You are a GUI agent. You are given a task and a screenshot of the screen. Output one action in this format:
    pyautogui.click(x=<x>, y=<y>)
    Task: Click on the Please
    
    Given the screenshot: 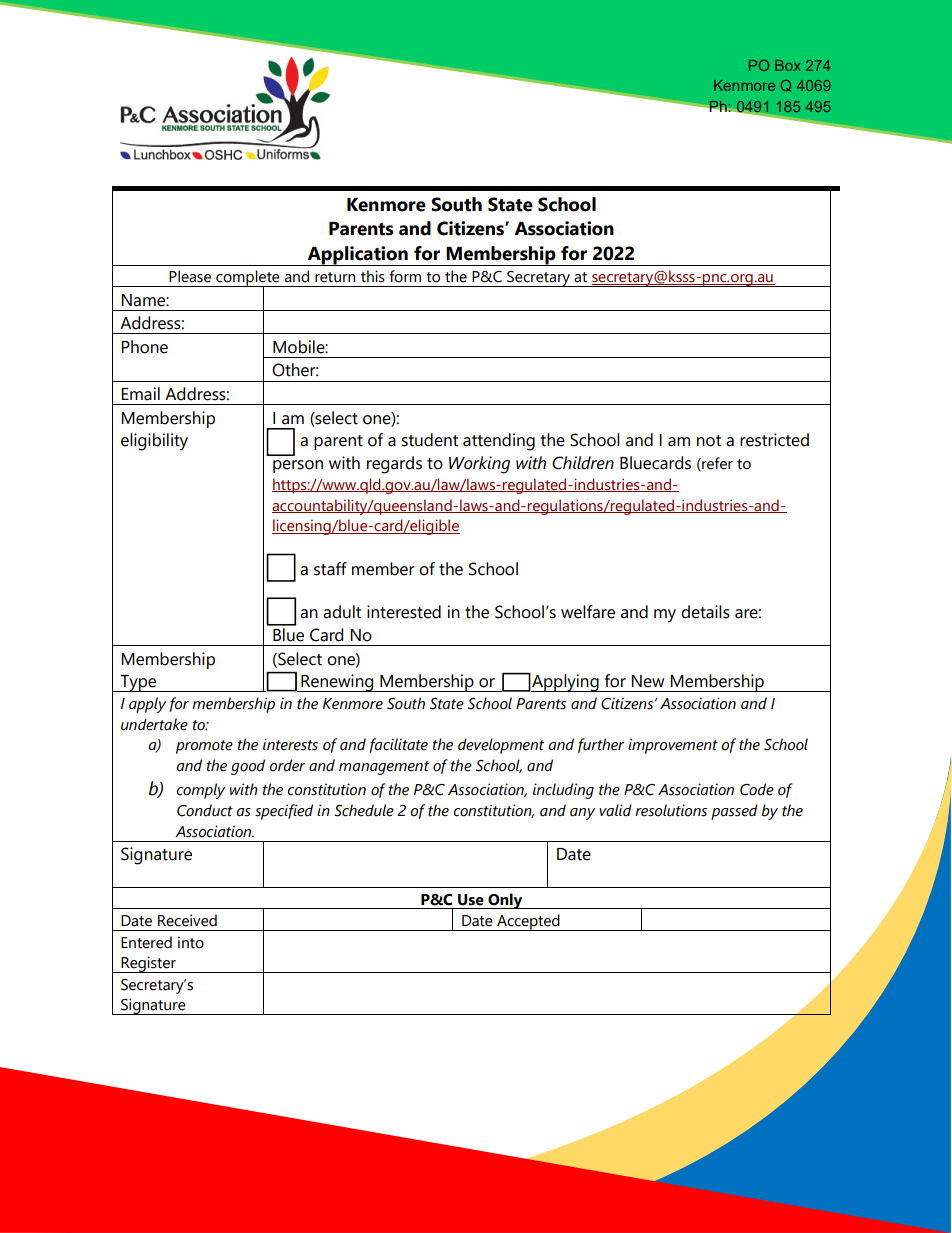 What is the action you would take?
    pyautogui.click(x=190, y=276)
